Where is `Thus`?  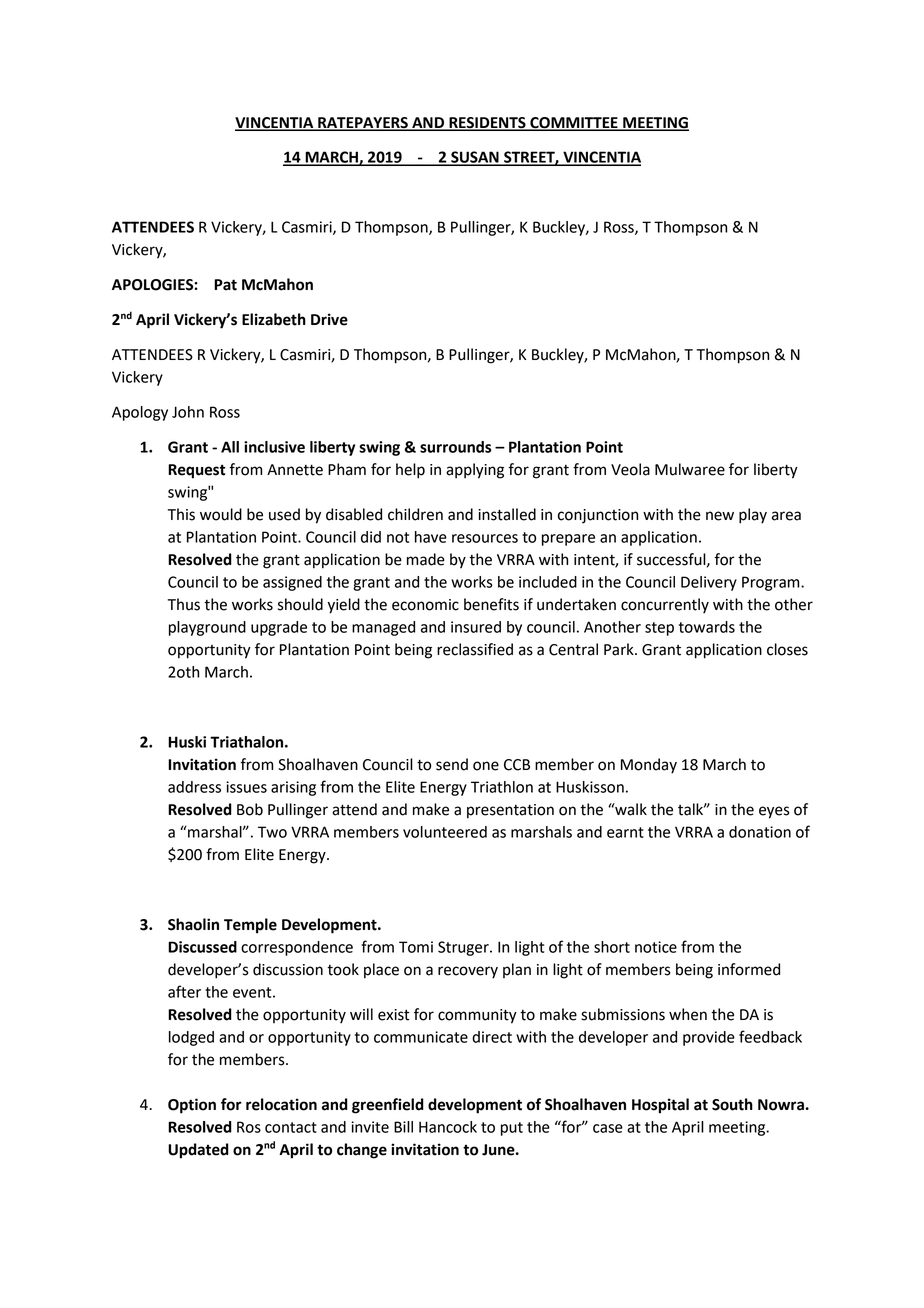 Thus is located at coordinates (184, 604).
